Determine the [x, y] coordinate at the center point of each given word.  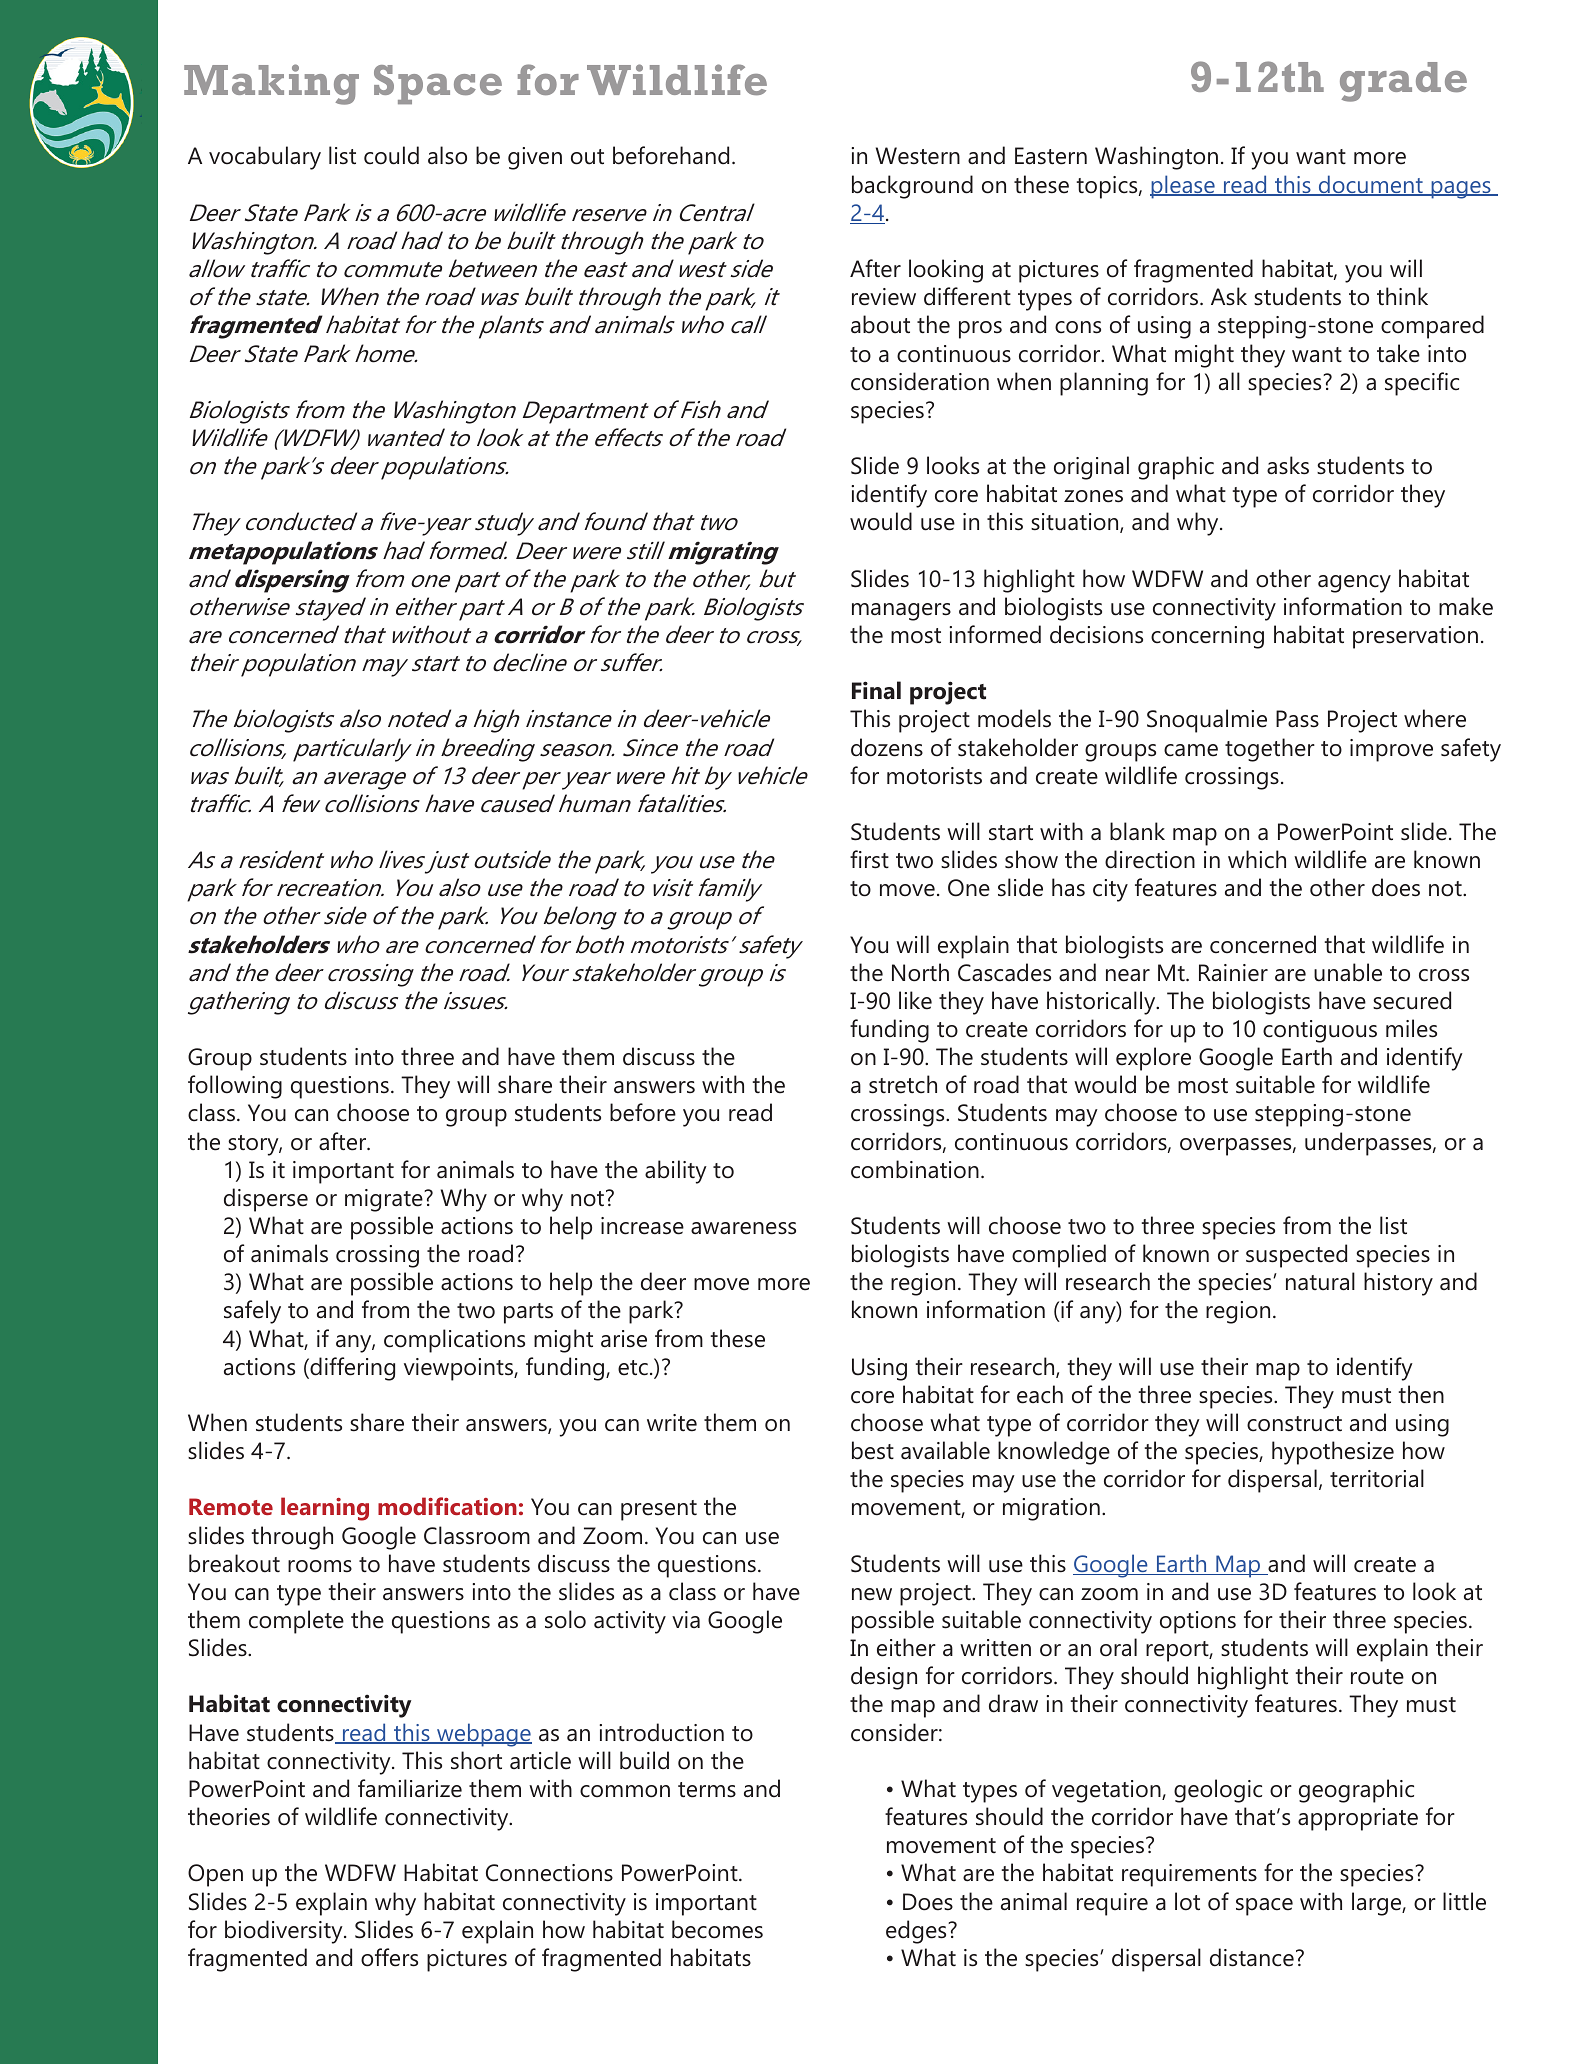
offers [389, 1957]
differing [351, 1369]
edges [917, 1932]
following [235, 1087]
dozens [887, 747]
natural [1320, 1281]
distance [1252, 1957]
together [1270, 750]
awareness [743, 1228]
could [391, 155]
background [912, 187]
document [1371, 185]
